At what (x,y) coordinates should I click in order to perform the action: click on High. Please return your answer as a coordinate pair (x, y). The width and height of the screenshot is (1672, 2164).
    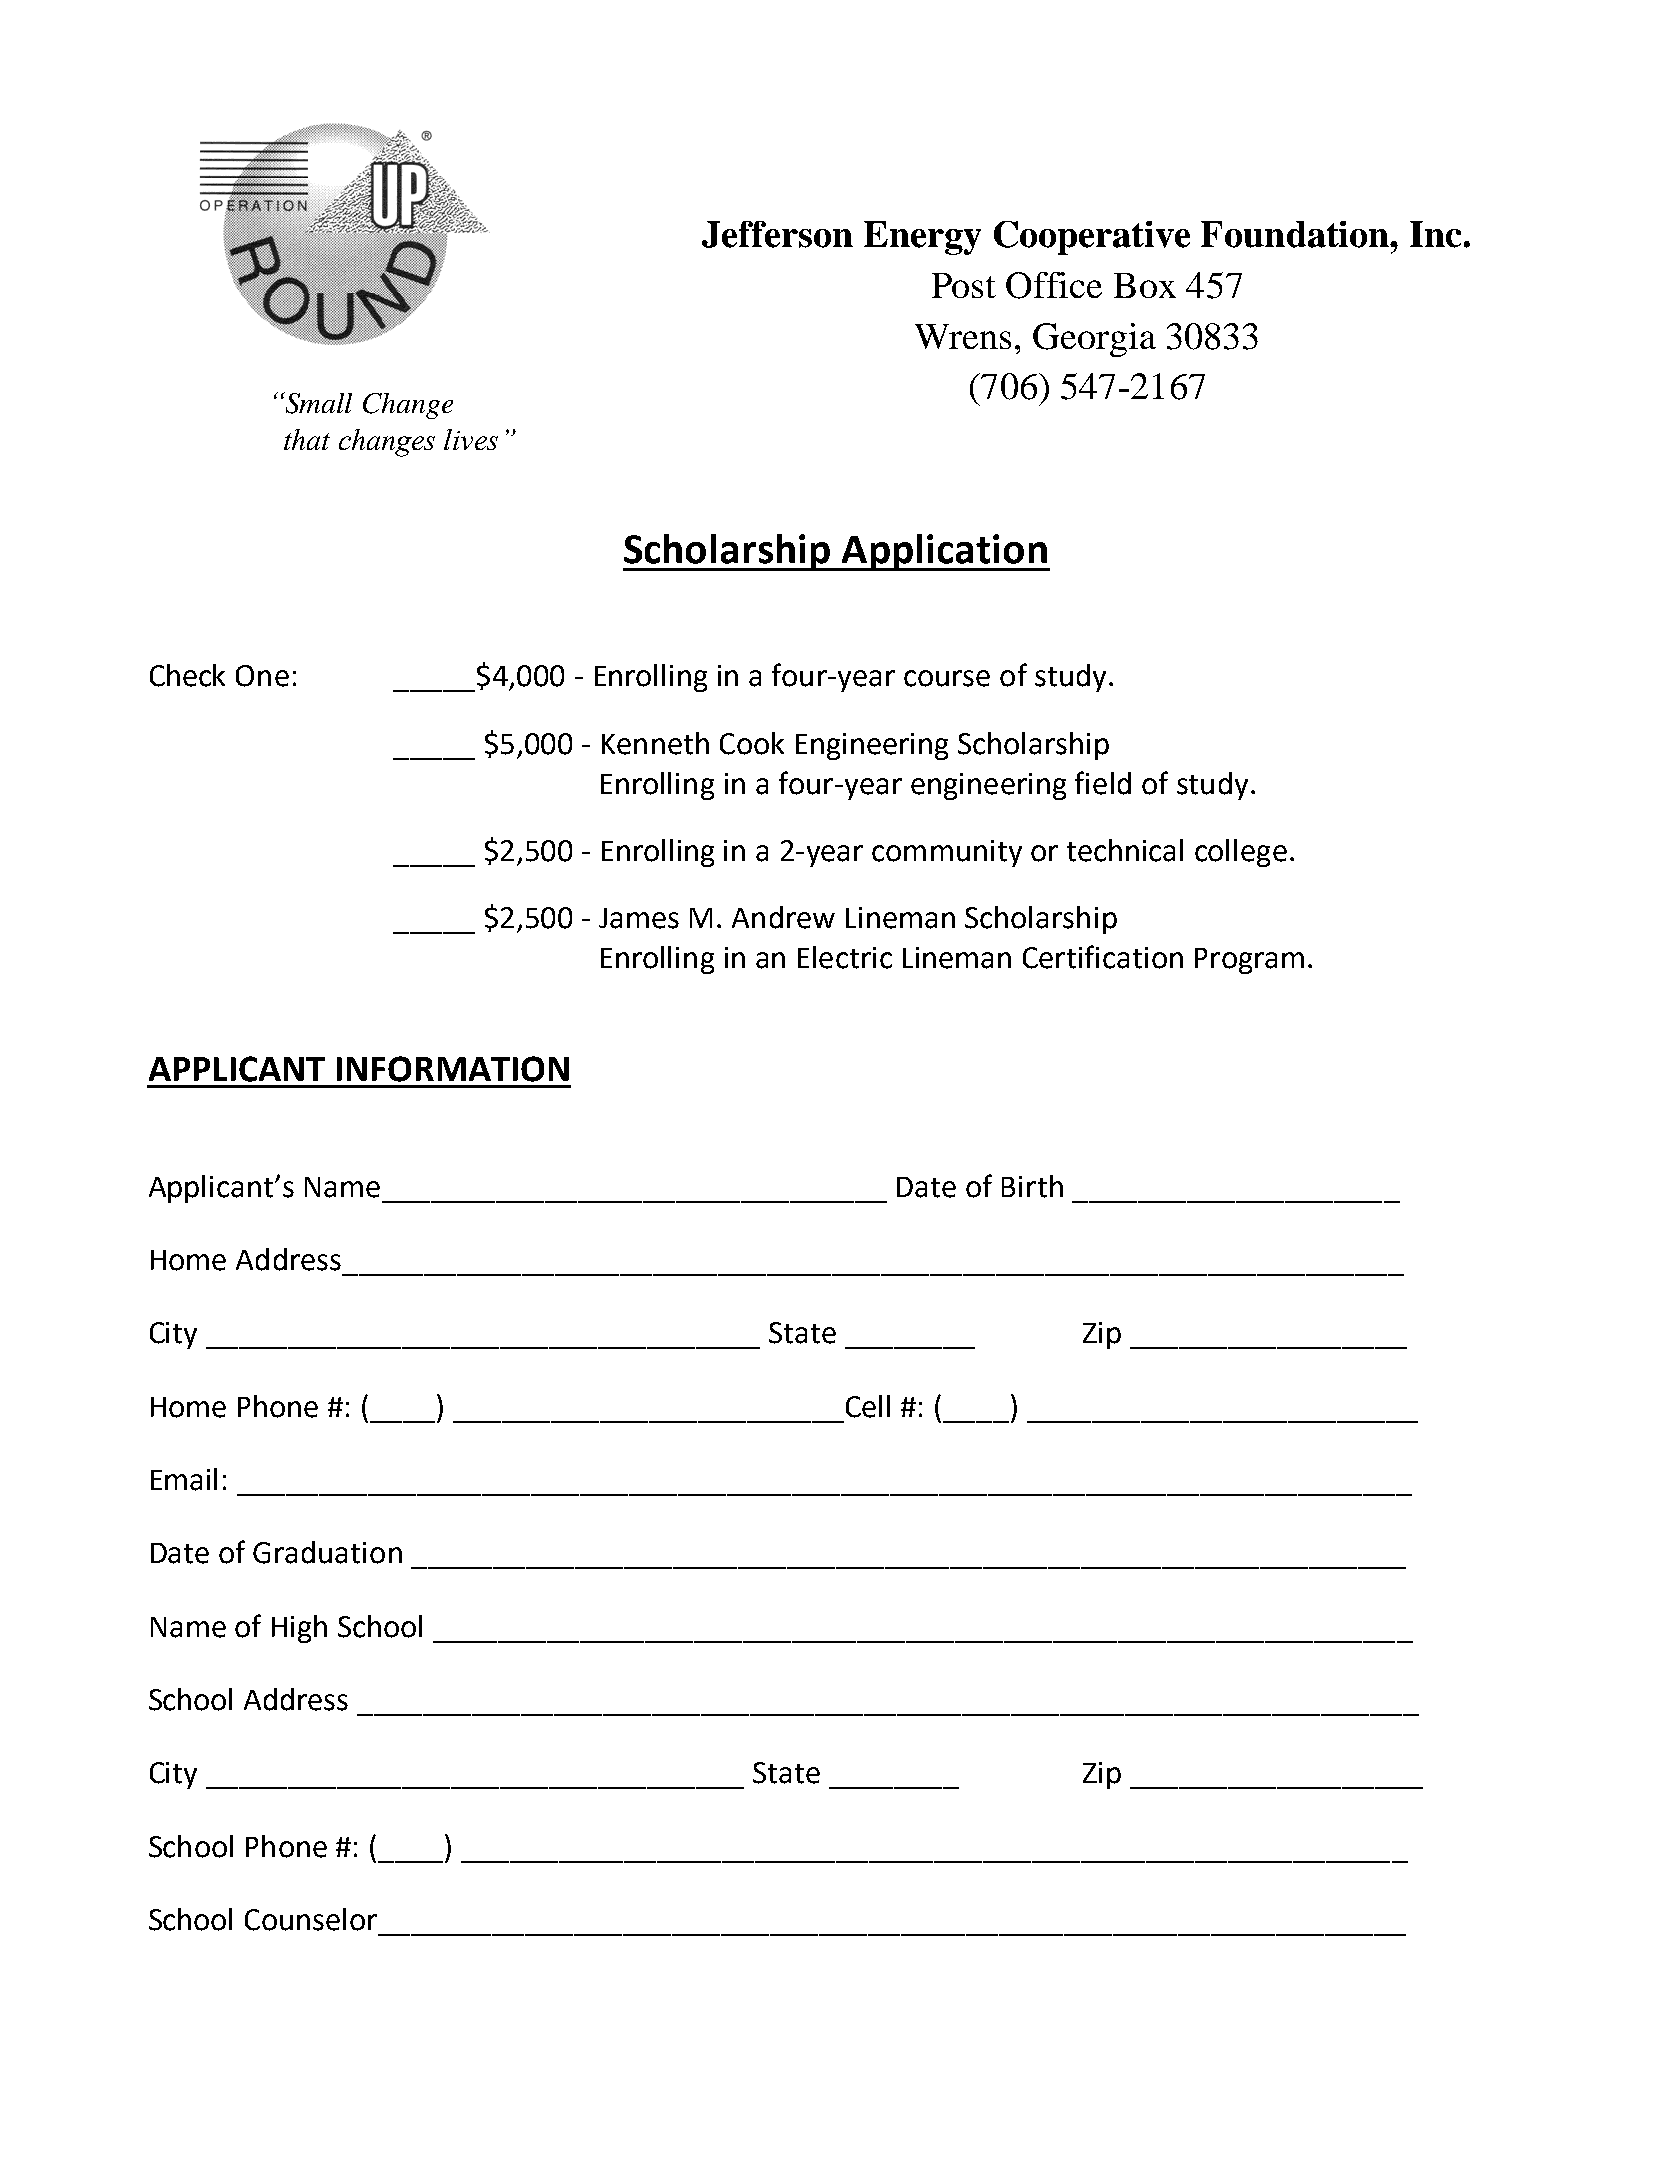
    Looking at the image, I should click on (299, 1629).
